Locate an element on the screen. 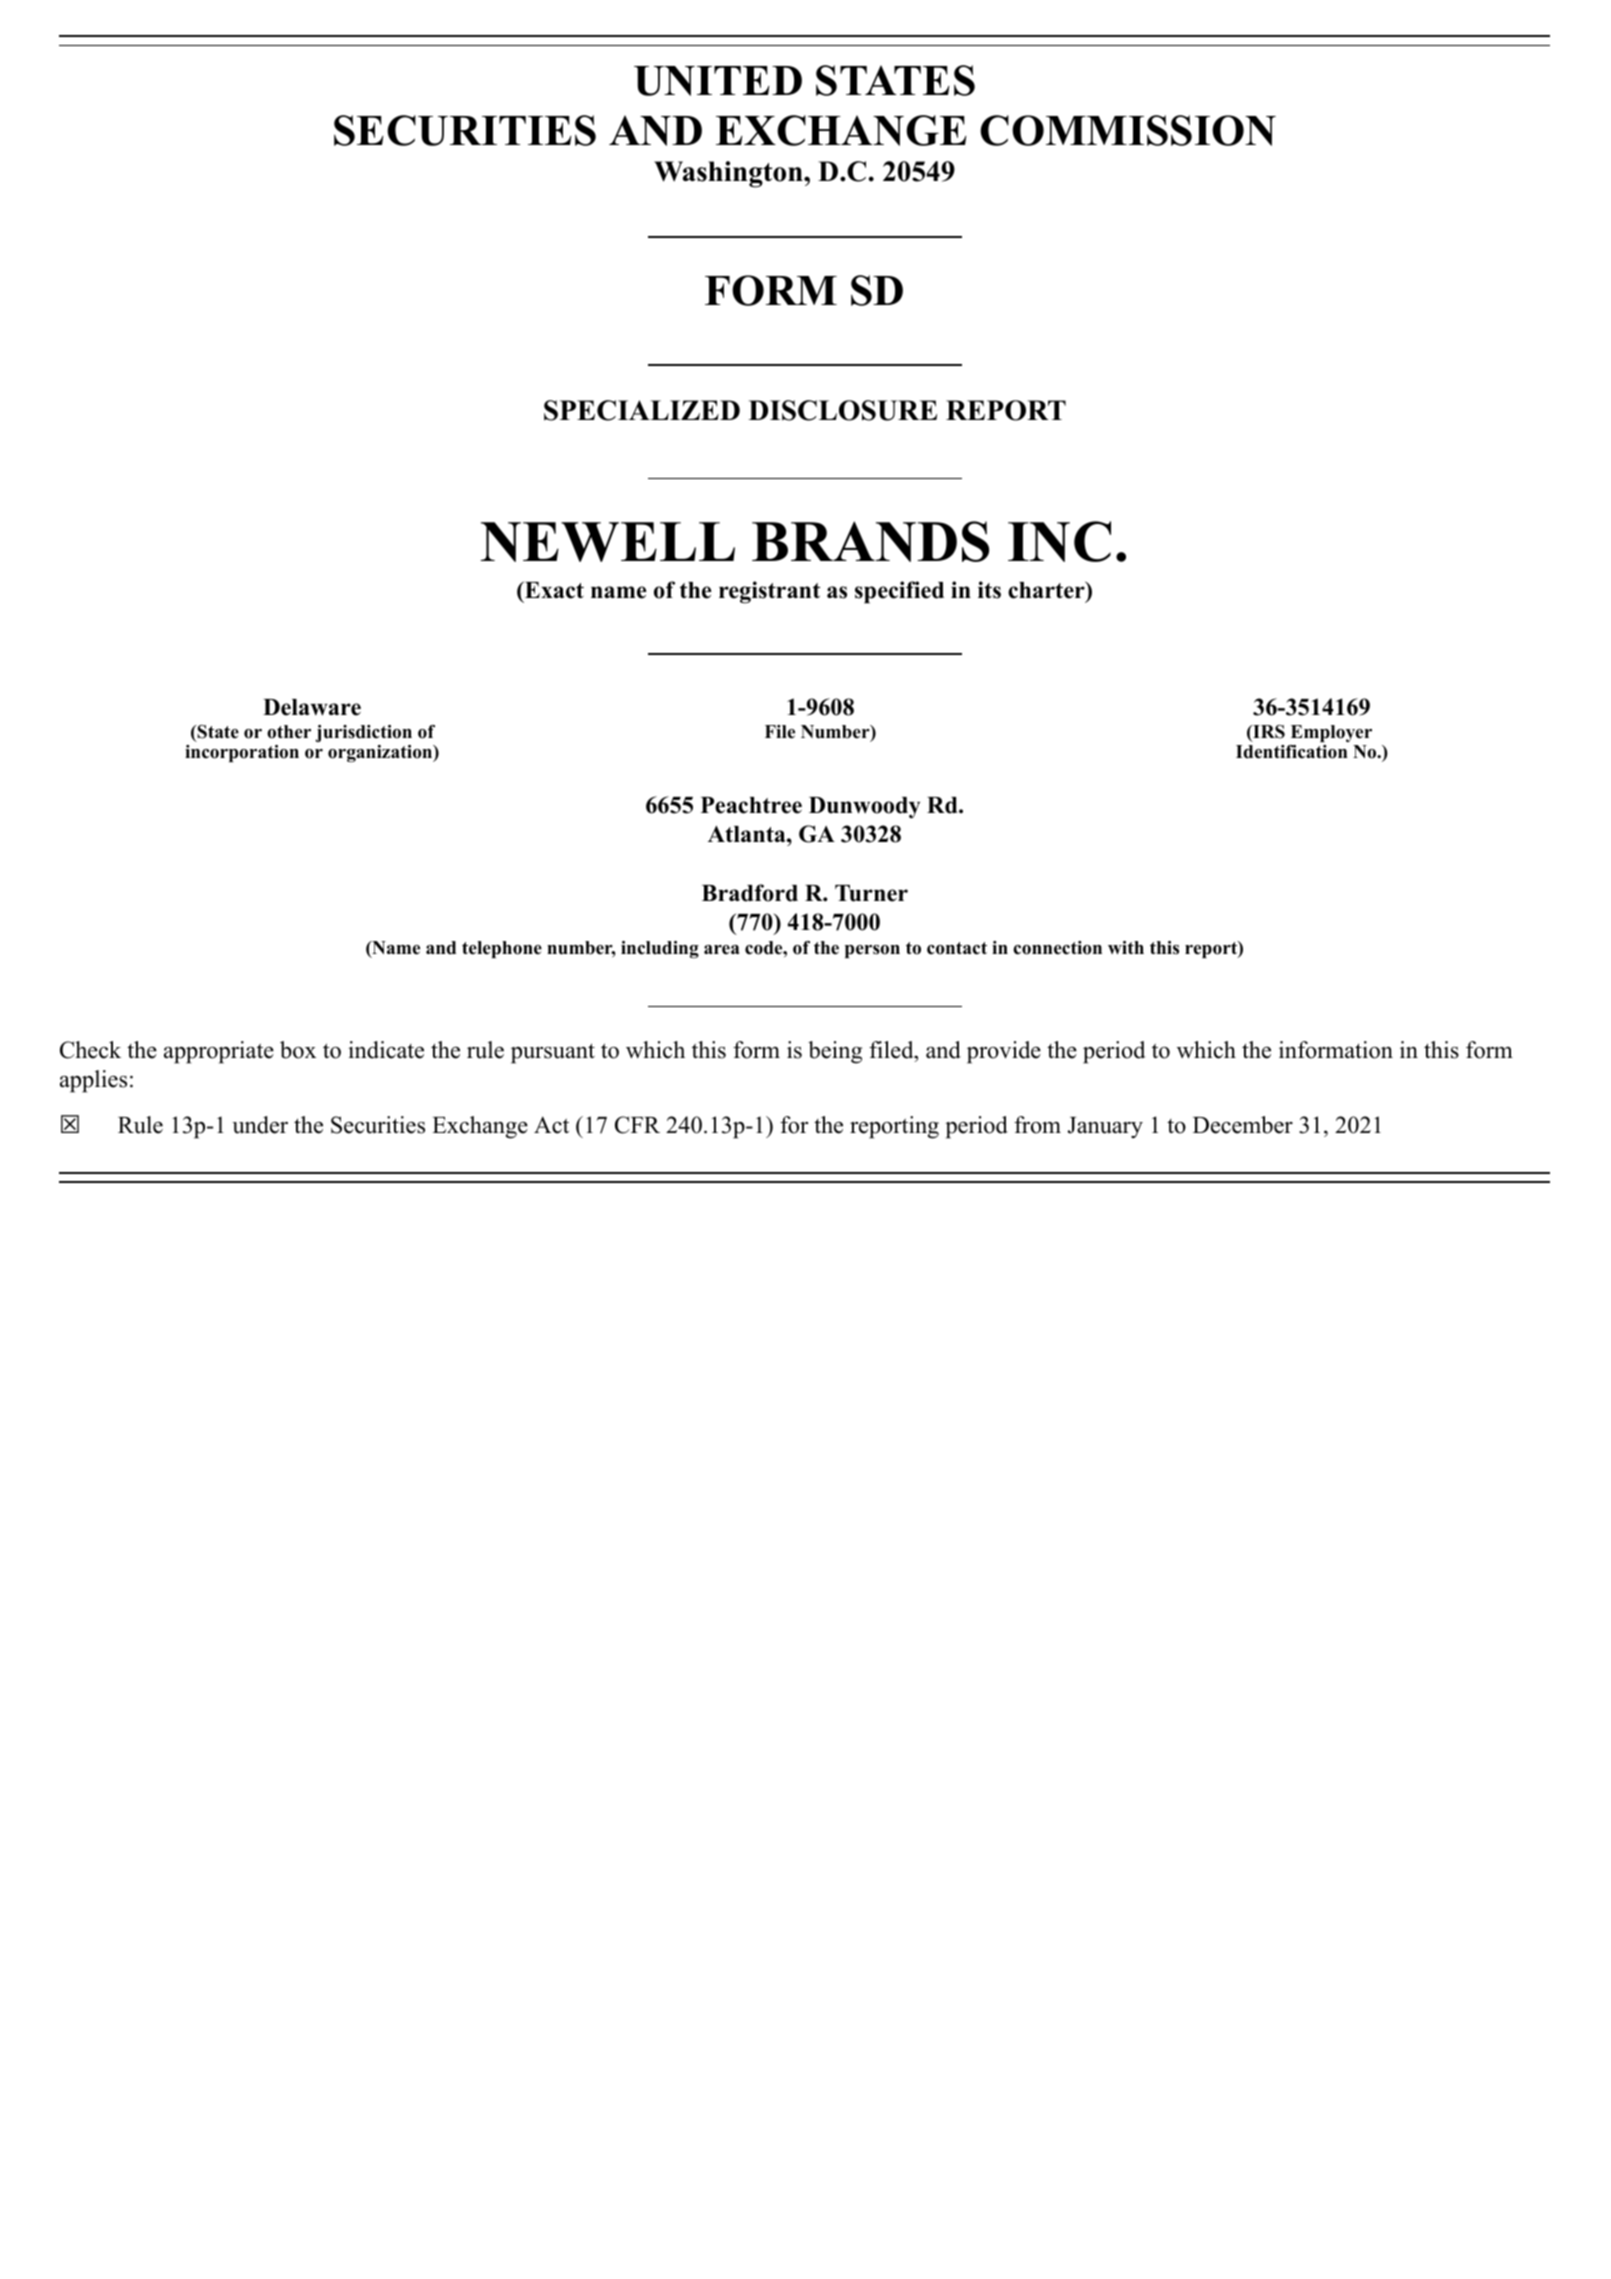 The image size is (1611, 2279). Delaware is located at coordinates (312, 707).
